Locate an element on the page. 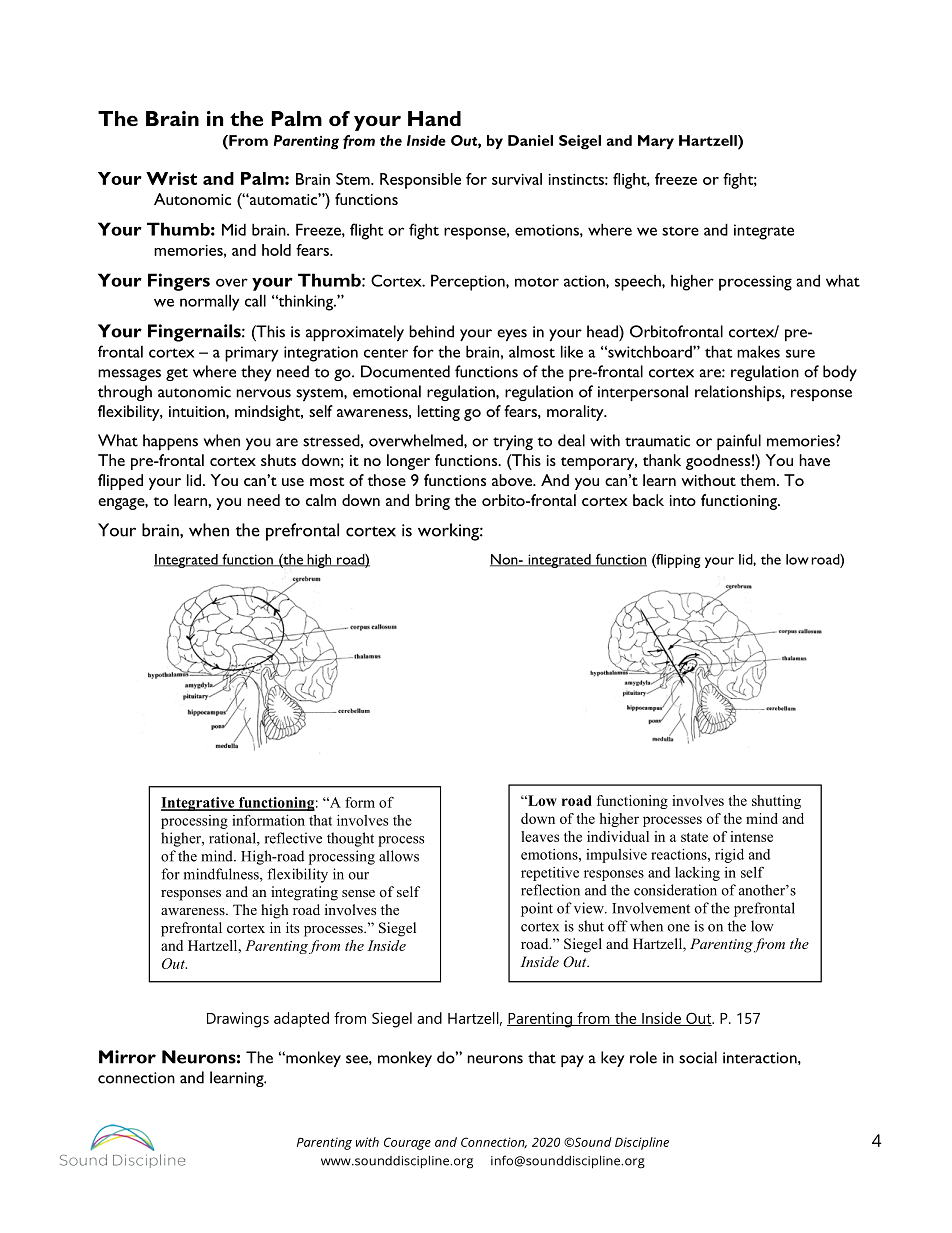 The height and width of the image is (1233, 952). bring is located at coordinates (432, 502).
